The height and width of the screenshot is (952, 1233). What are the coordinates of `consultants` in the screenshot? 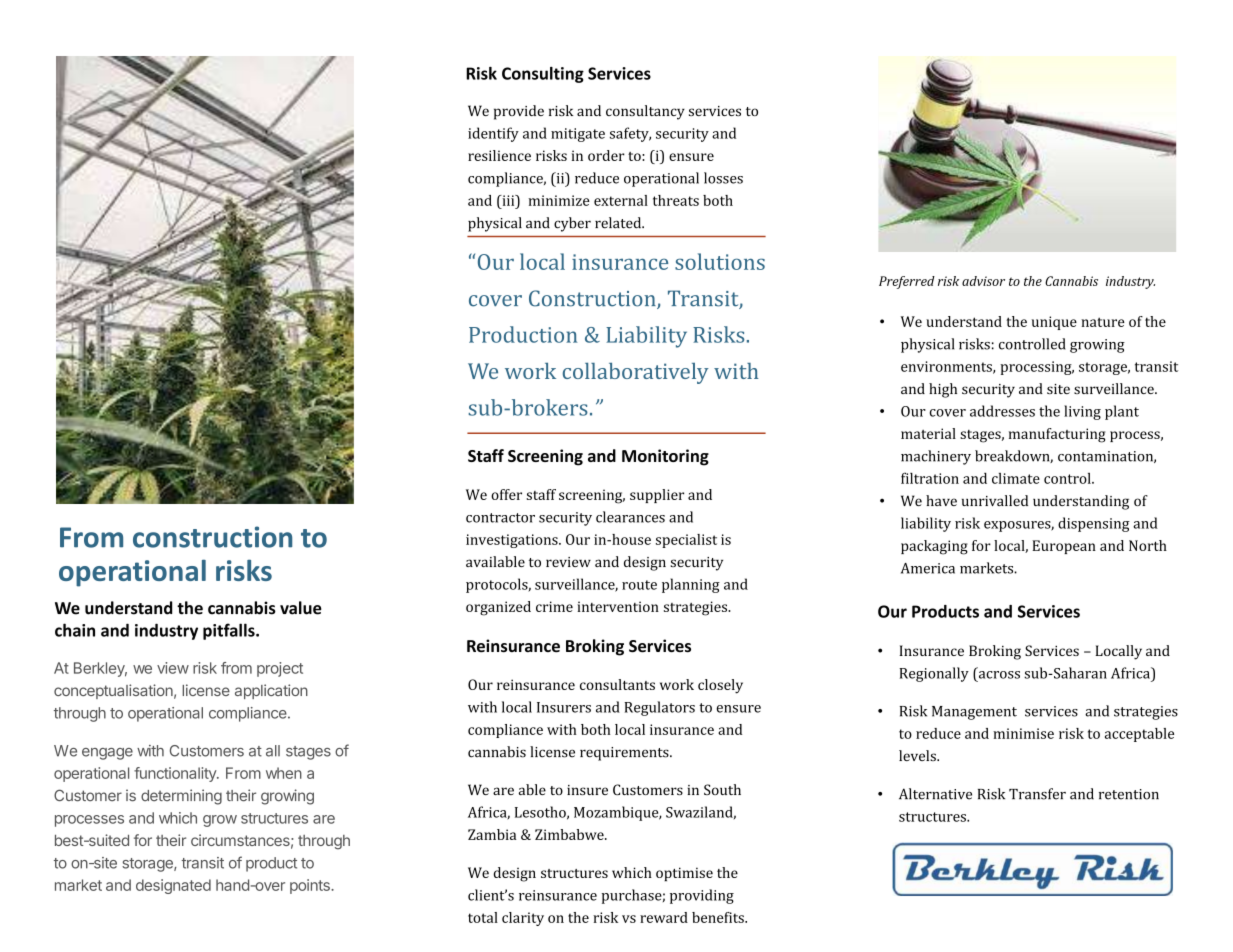 It's located at (617, 684).
